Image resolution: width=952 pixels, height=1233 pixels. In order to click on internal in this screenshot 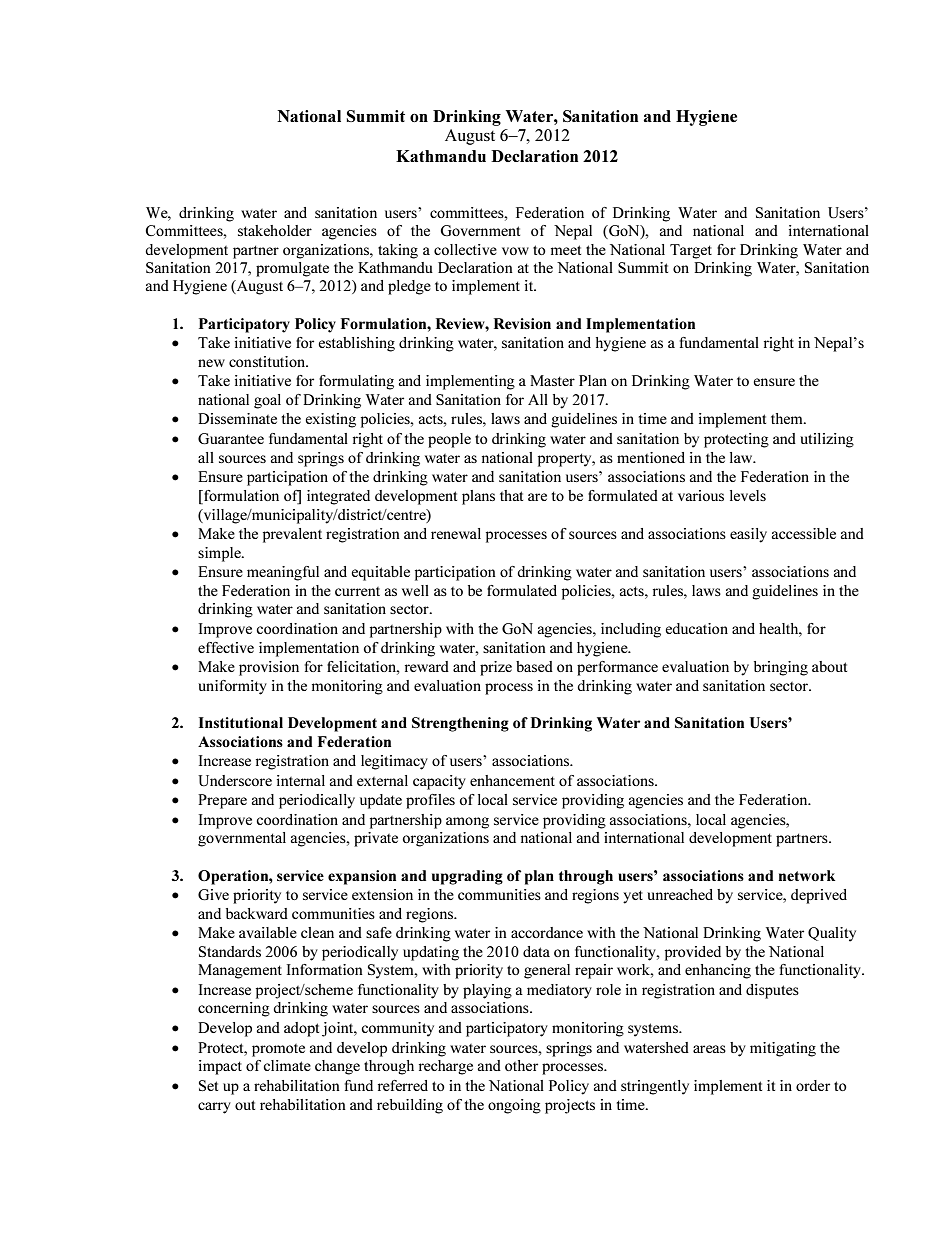, I will do `click(301, 780)`.
